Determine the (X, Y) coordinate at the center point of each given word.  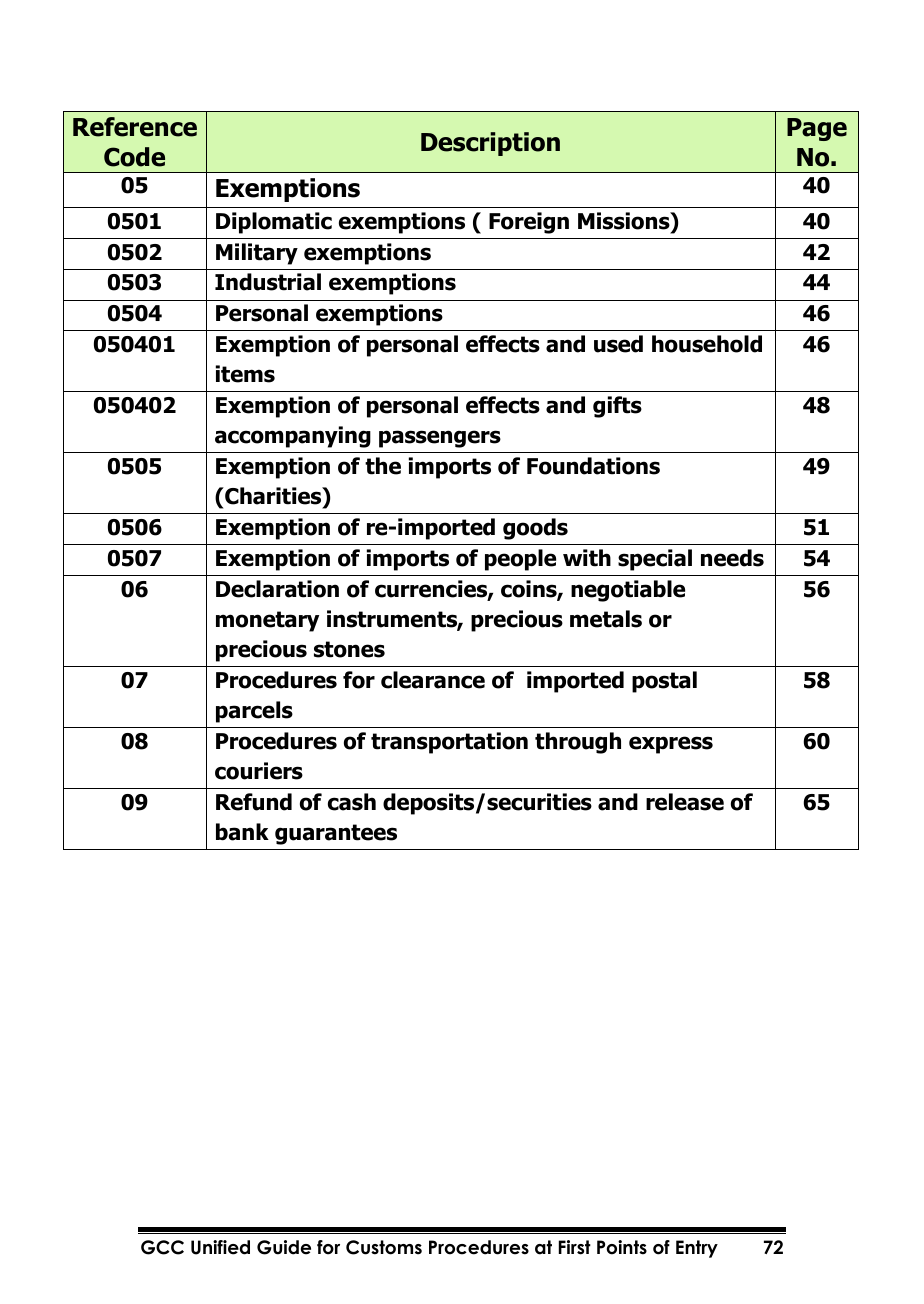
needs (732, 558)
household (707, 344)
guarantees (336, 834)
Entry (697, 1249)
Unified (220, 1247)
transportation (449, 743)
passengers (440, 439)
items (245, 374)
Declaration (277, 589)
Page (817, 129)
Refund (254, 802)
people (520, 560)
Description (490, 144)
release (685, 802)
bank (242, 832)
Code (134, 157)
